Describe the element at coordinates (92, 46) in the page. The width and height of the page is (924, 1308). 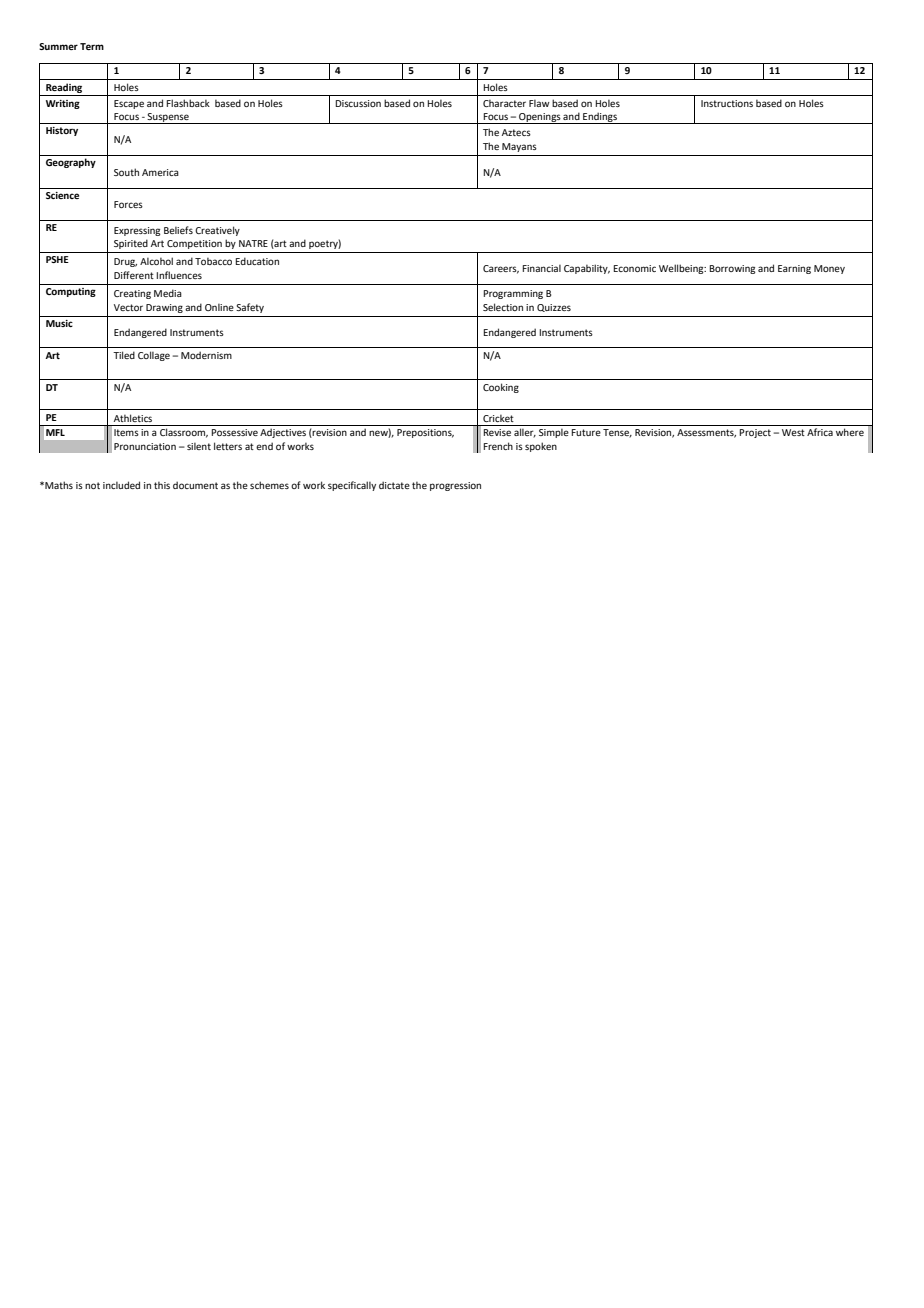
I see `Term` at that location.
